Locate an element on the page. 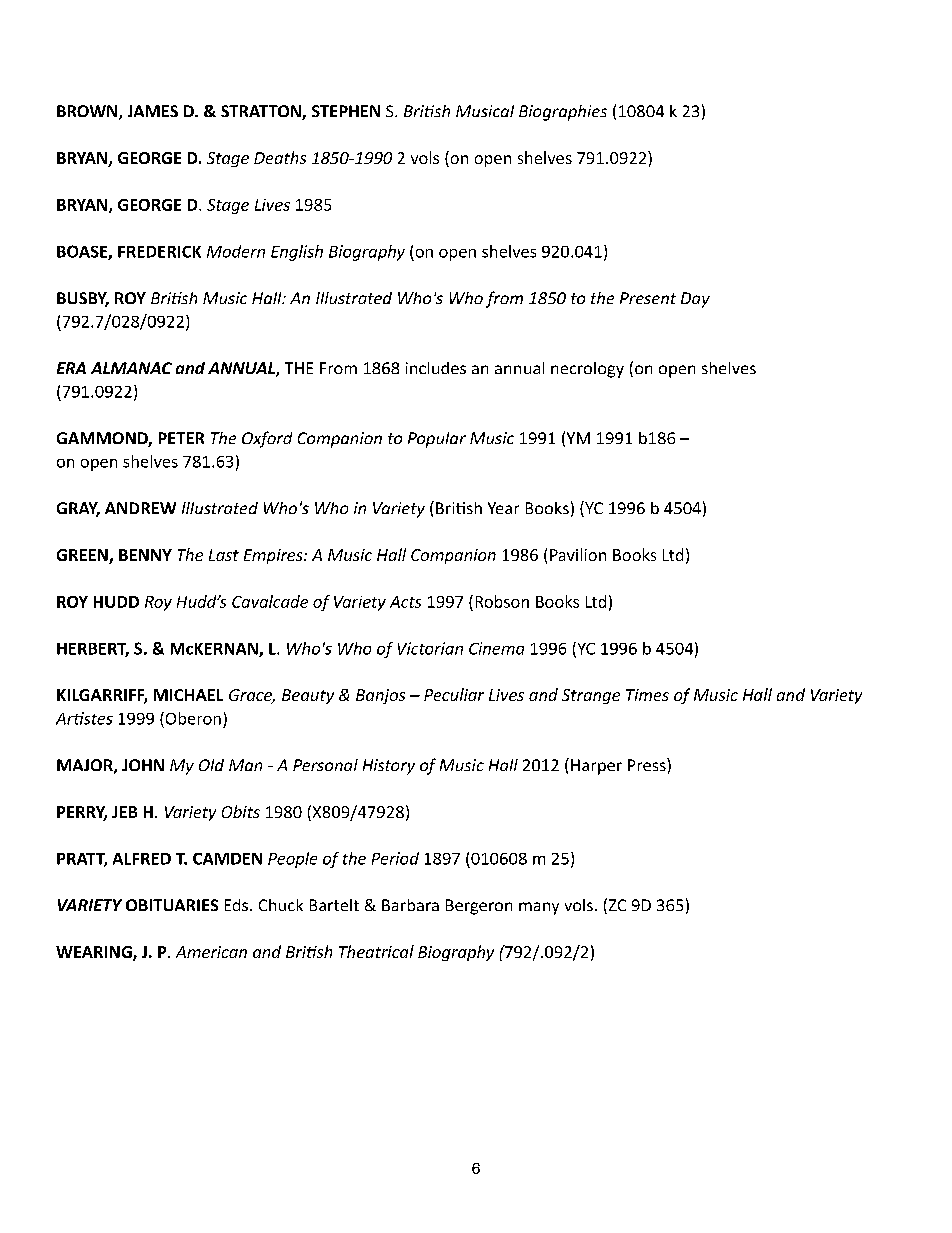 The height and width of the document is (1233, 952). STEPHEN is located at coordinates (346, 111).
